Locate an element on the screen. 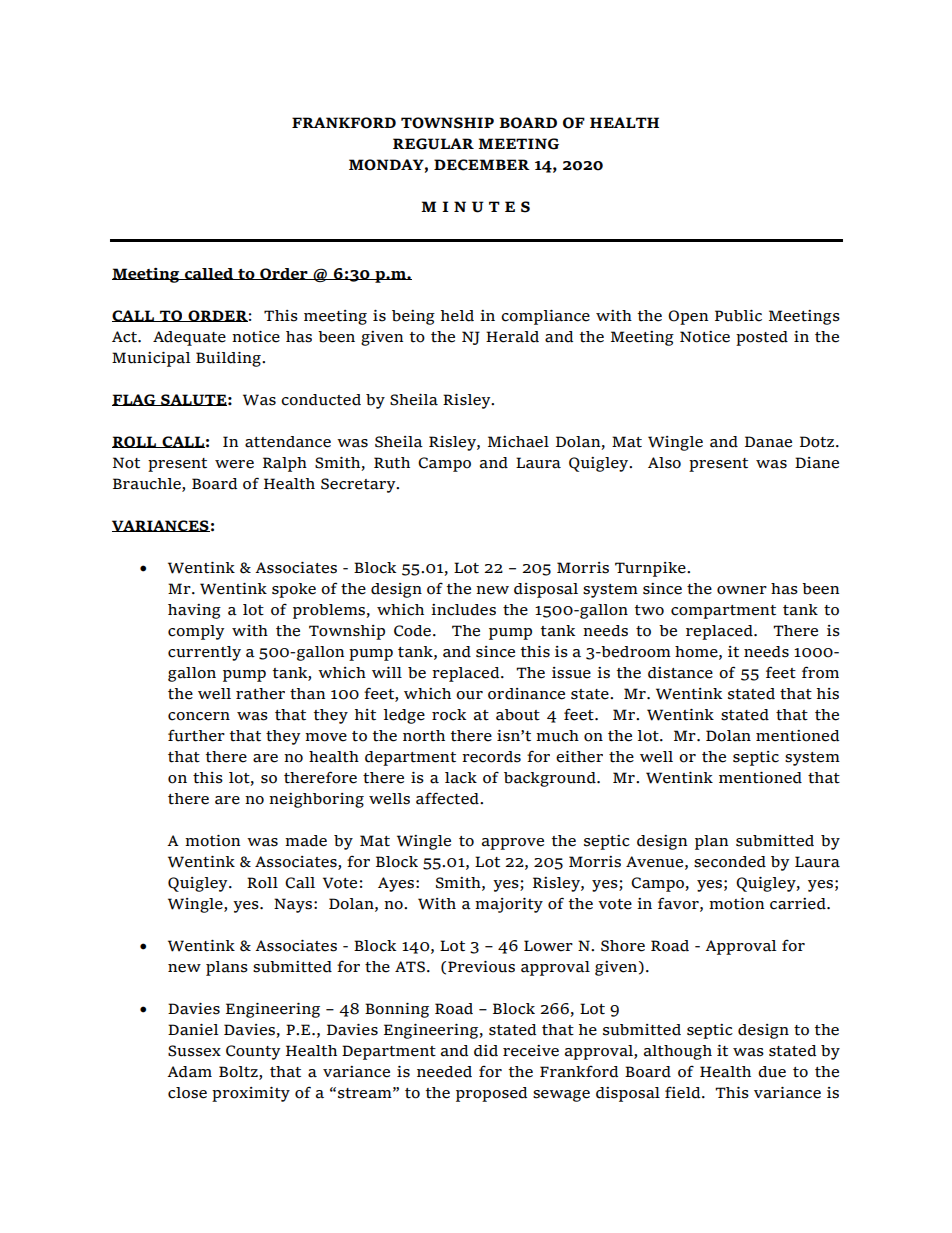 This screenshot has width=952, height=1233. includes is located at coordinates (463, 610).
